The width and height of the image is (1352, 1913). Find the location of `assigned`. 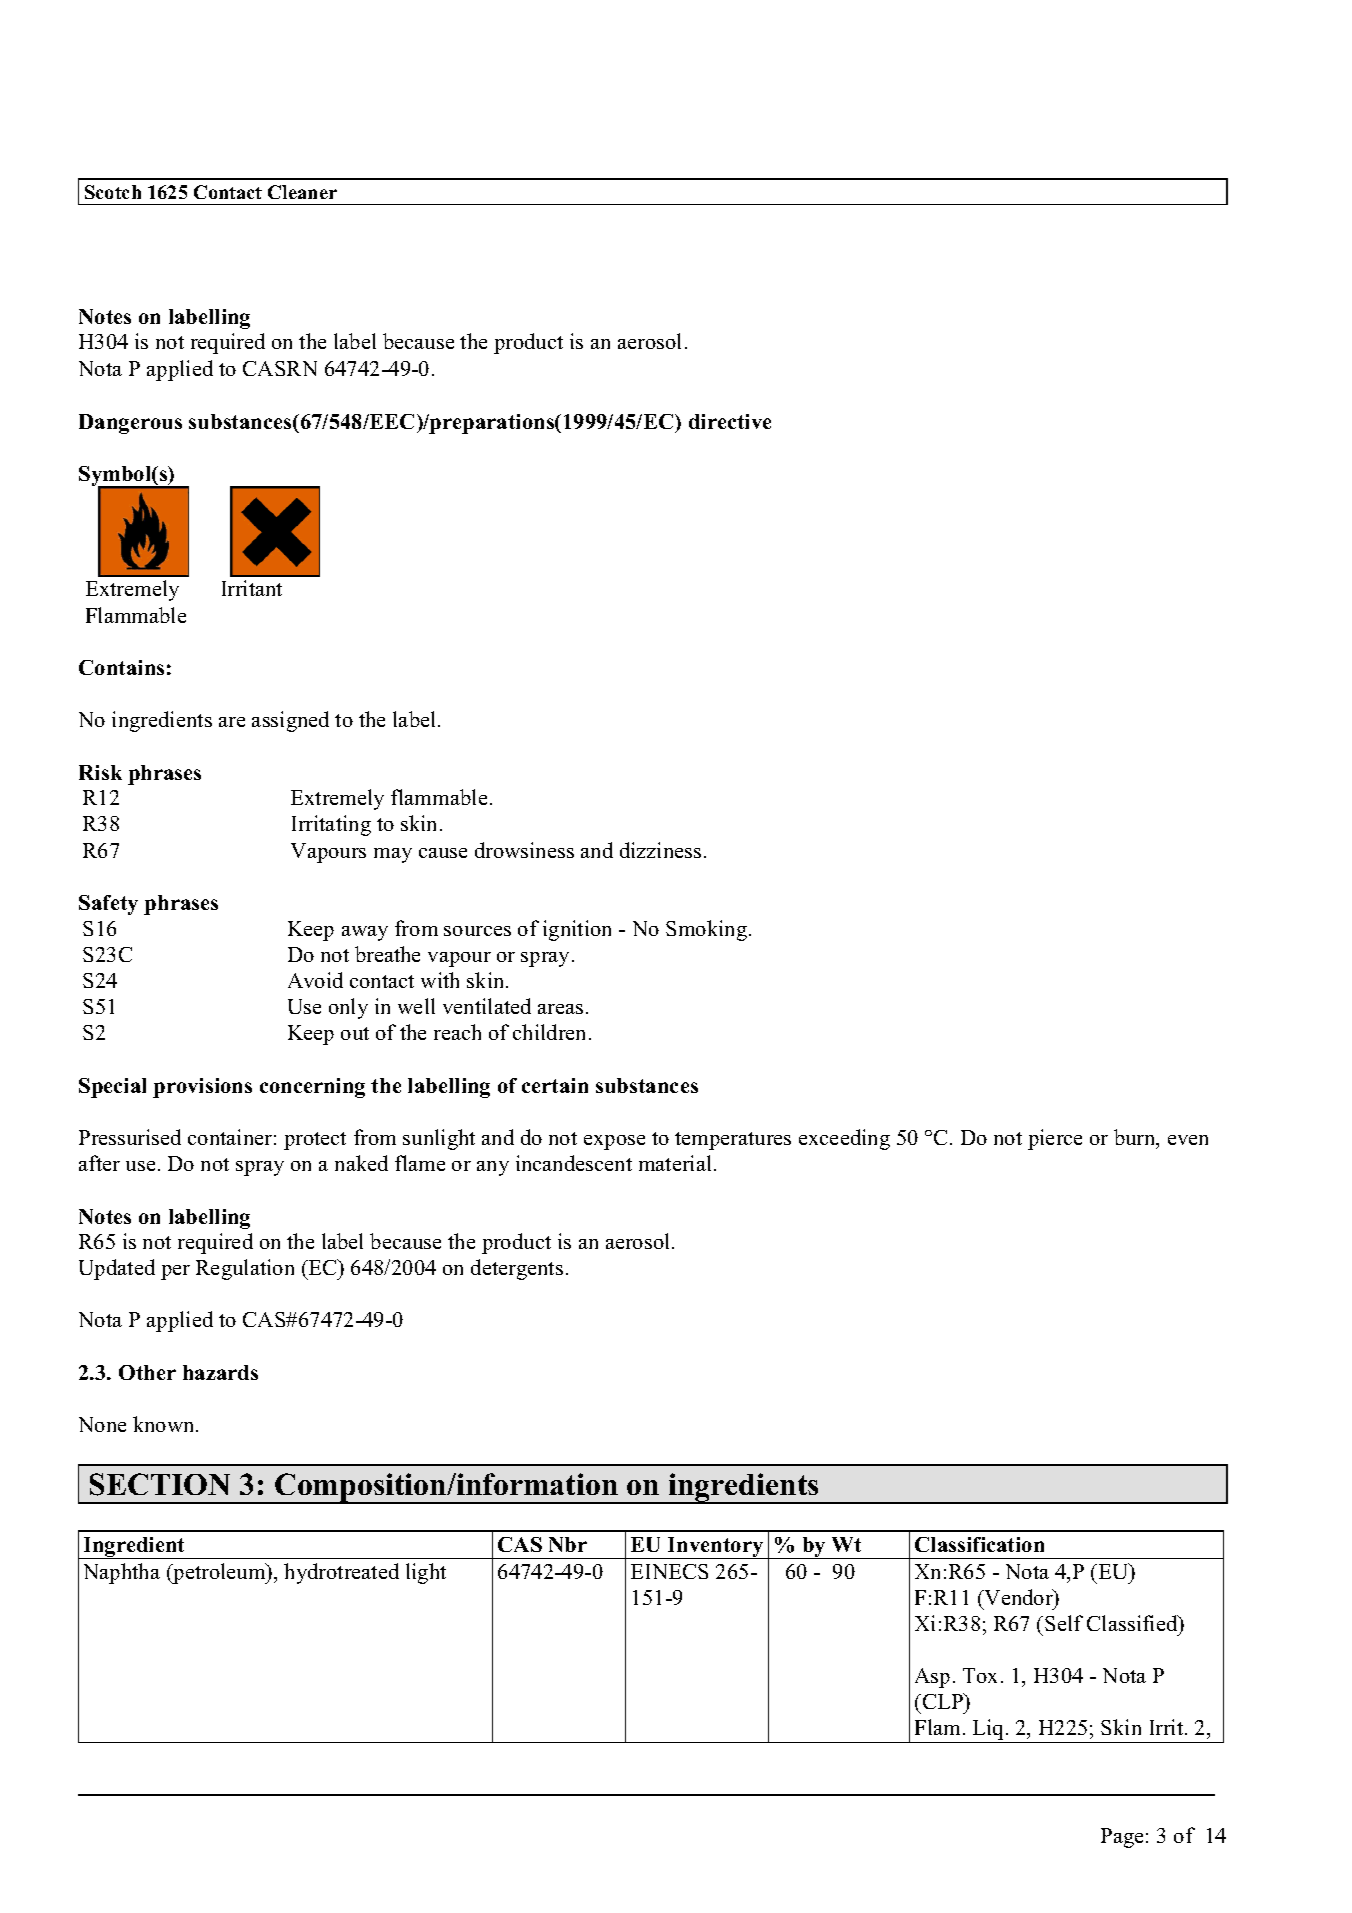

assigned is located at coordinates (290, 721).
